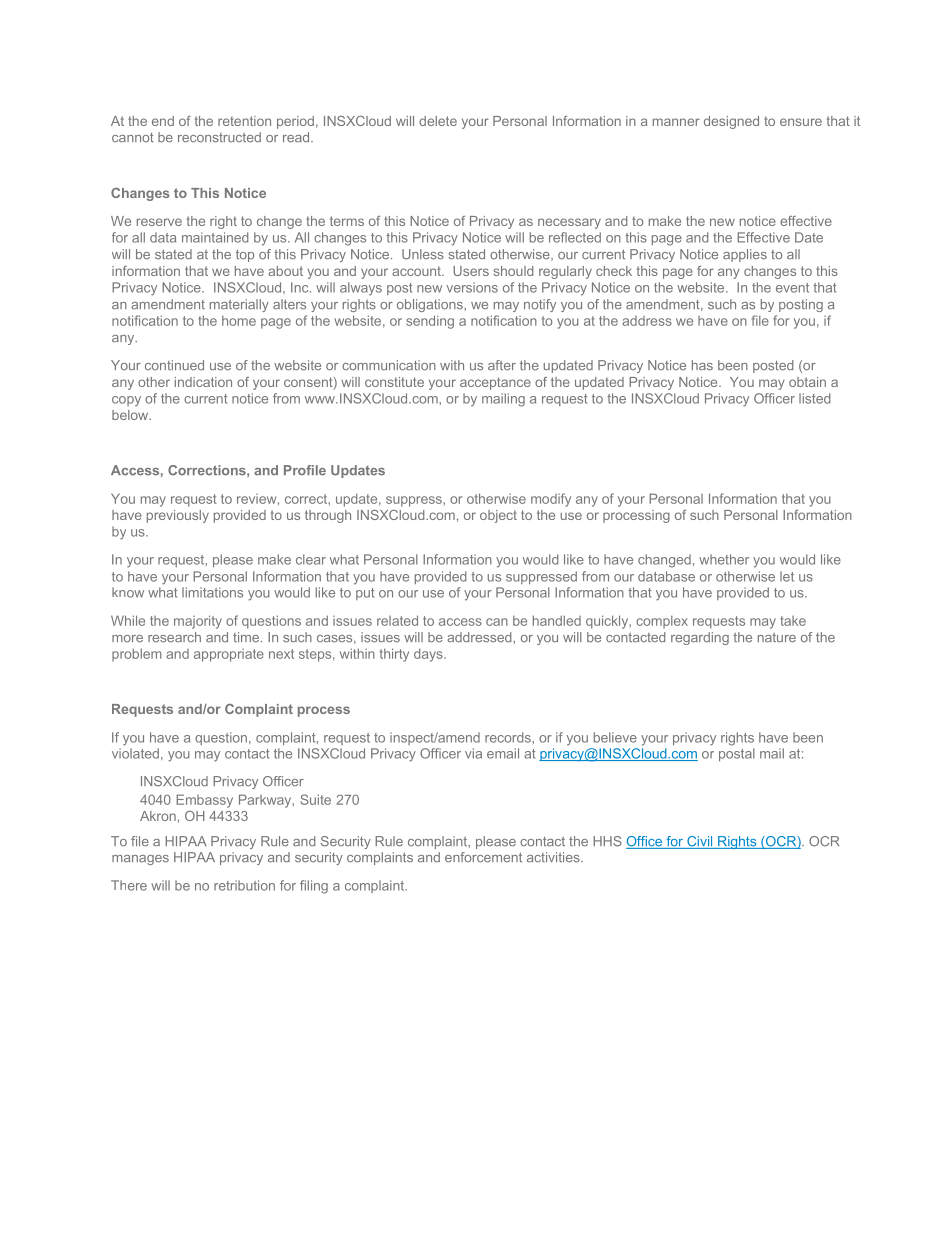  Describe the element at coordinates (244, 885) in the page. I see `retribution` at that location.
